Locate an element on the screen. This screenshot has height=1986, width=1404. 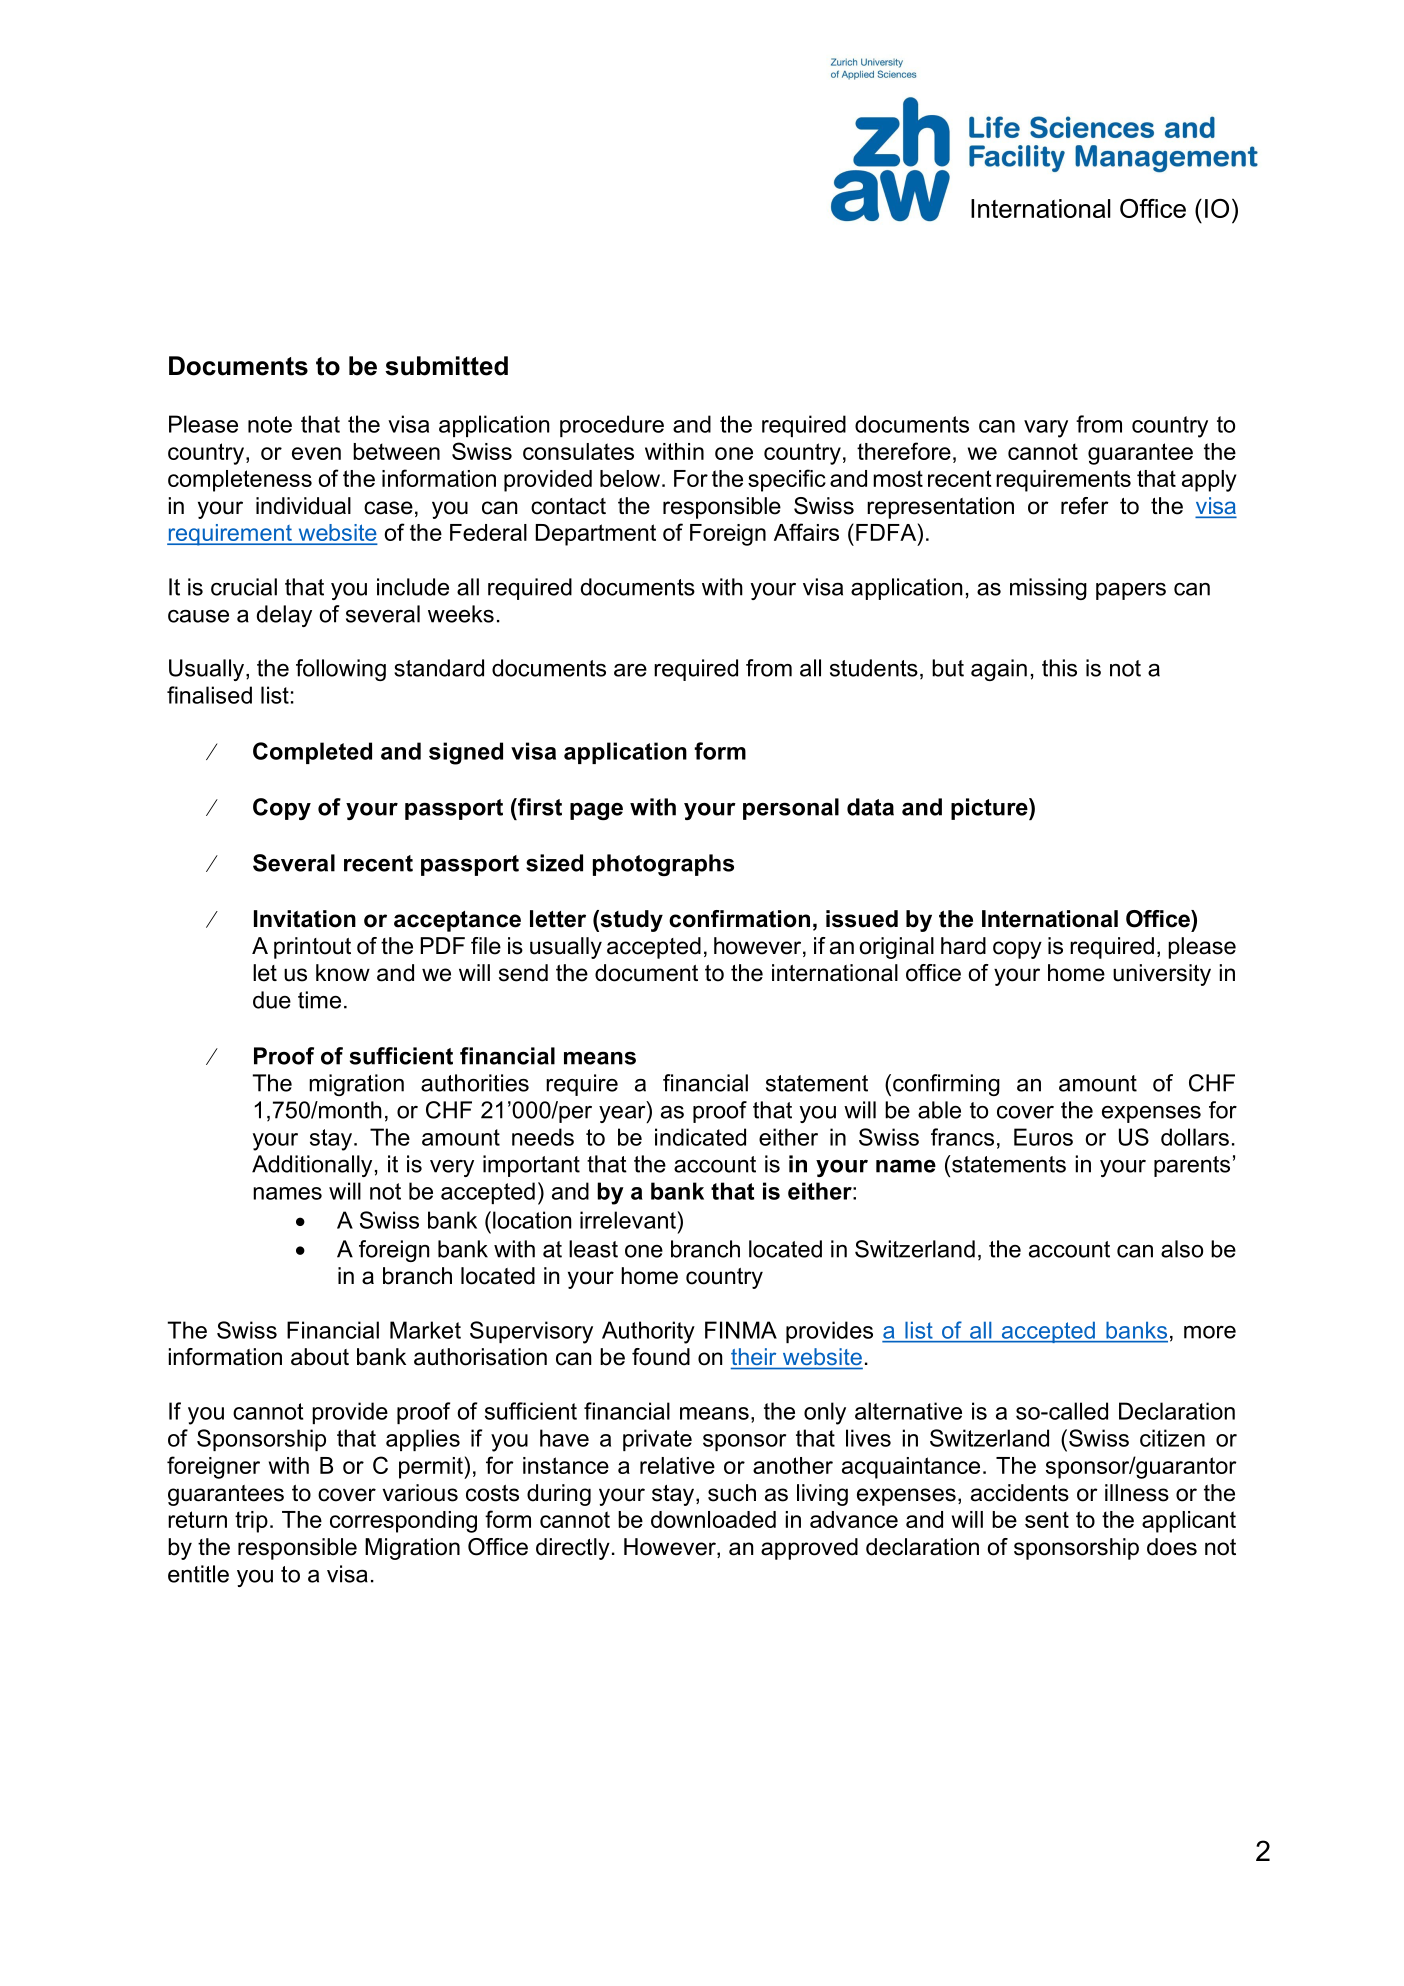
university is located at coordinates (1162, 975).
